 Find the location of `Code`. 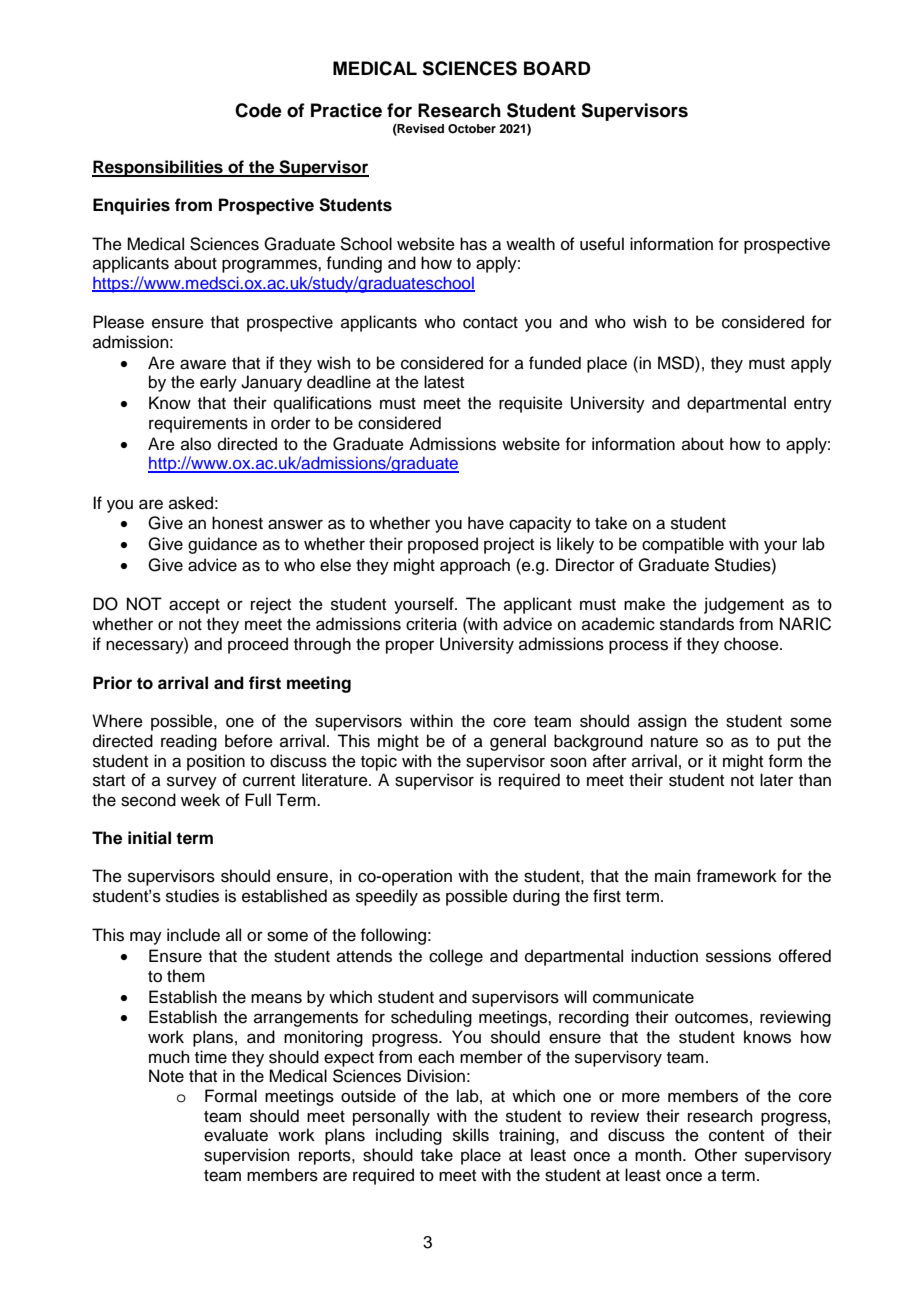

Code is located at coordinates (258, 110).
